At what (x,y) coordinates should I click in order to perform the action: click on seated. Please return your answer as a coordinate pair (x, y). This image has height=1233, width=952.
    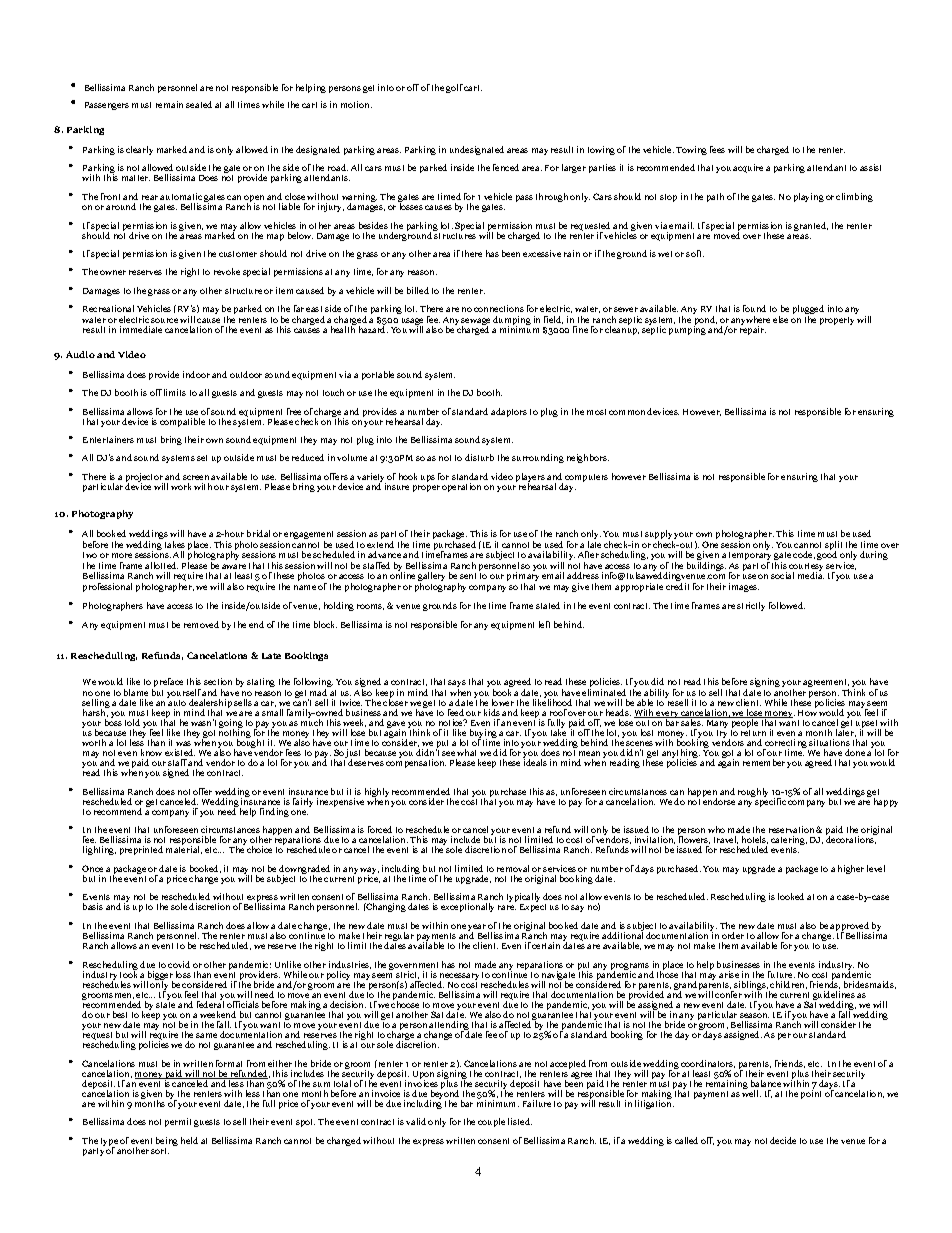
    Looking at the image, I should click on (199, 104).
